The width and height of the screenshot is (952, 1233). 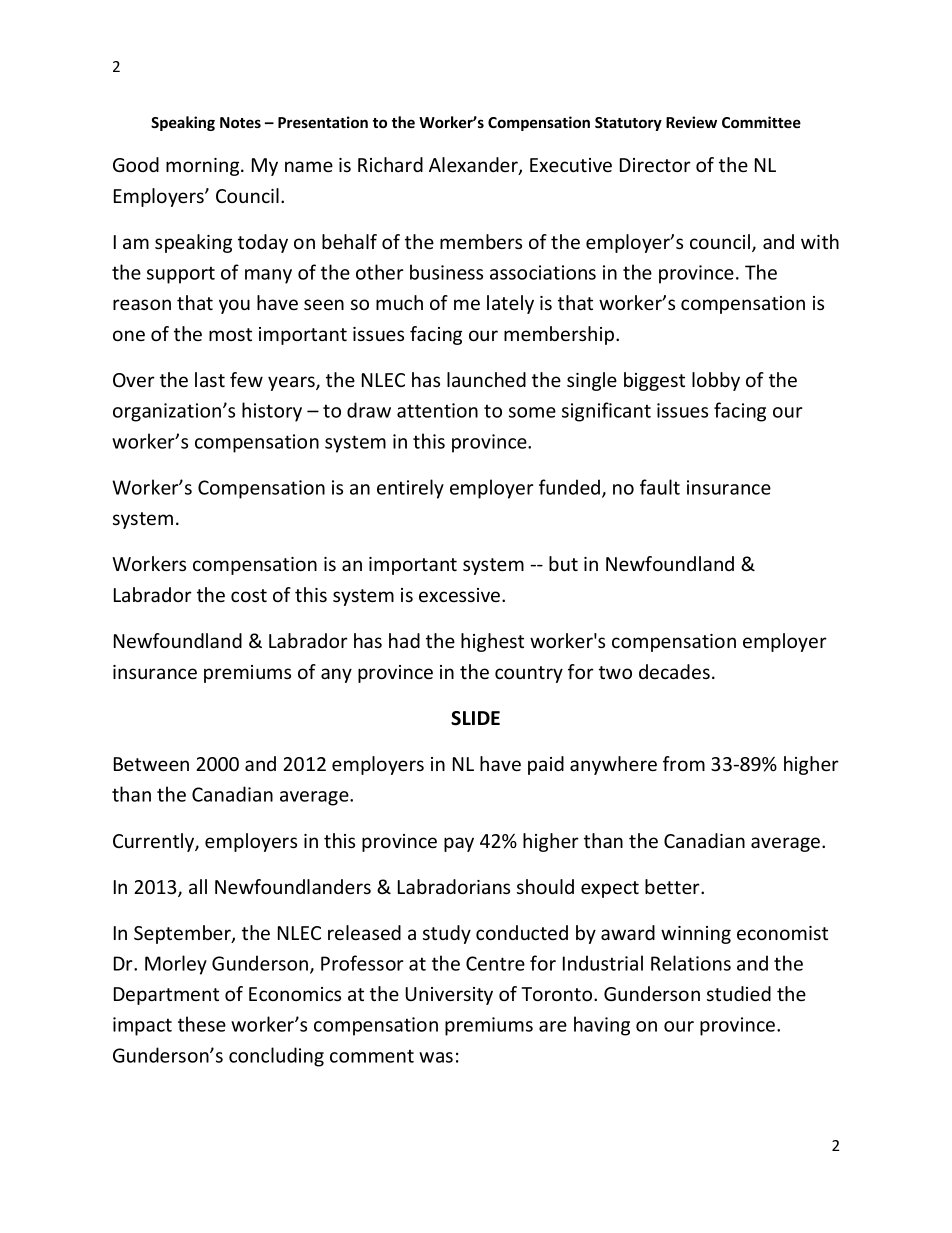 I want to click on Committee, so click(x=761, y=122).
